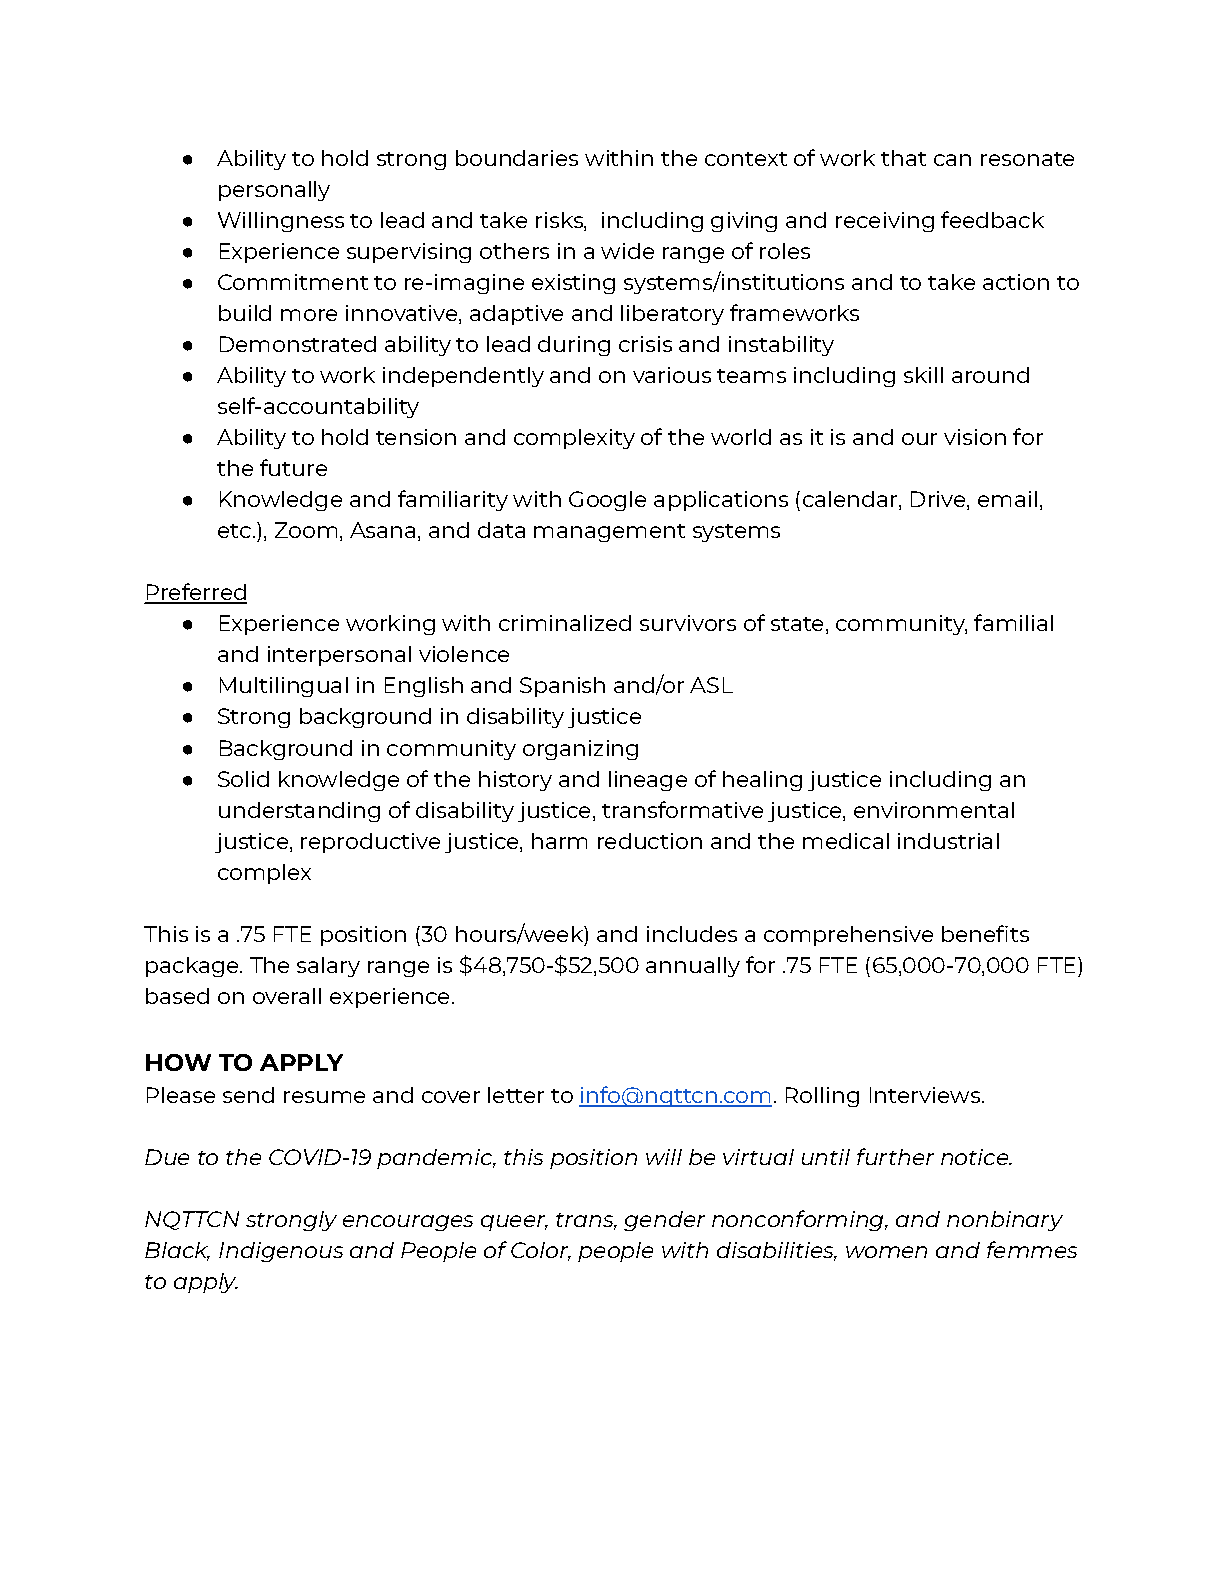  I want to click on boundaries, so click(517, 158).
